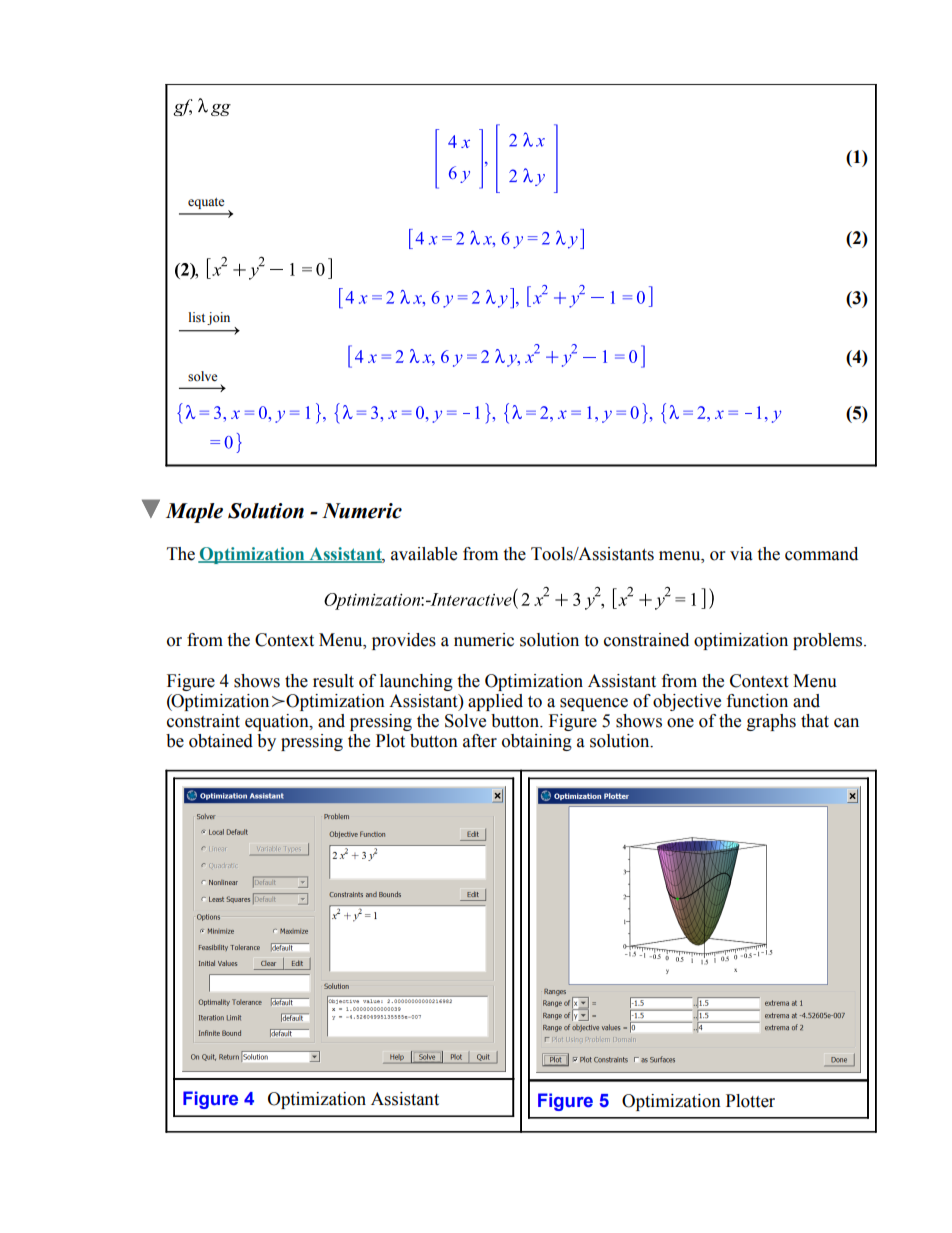 The width and height of the document is (952, 1233). Describe the element at coordinates (404, 641) in the document. I see `provides` at that location.
